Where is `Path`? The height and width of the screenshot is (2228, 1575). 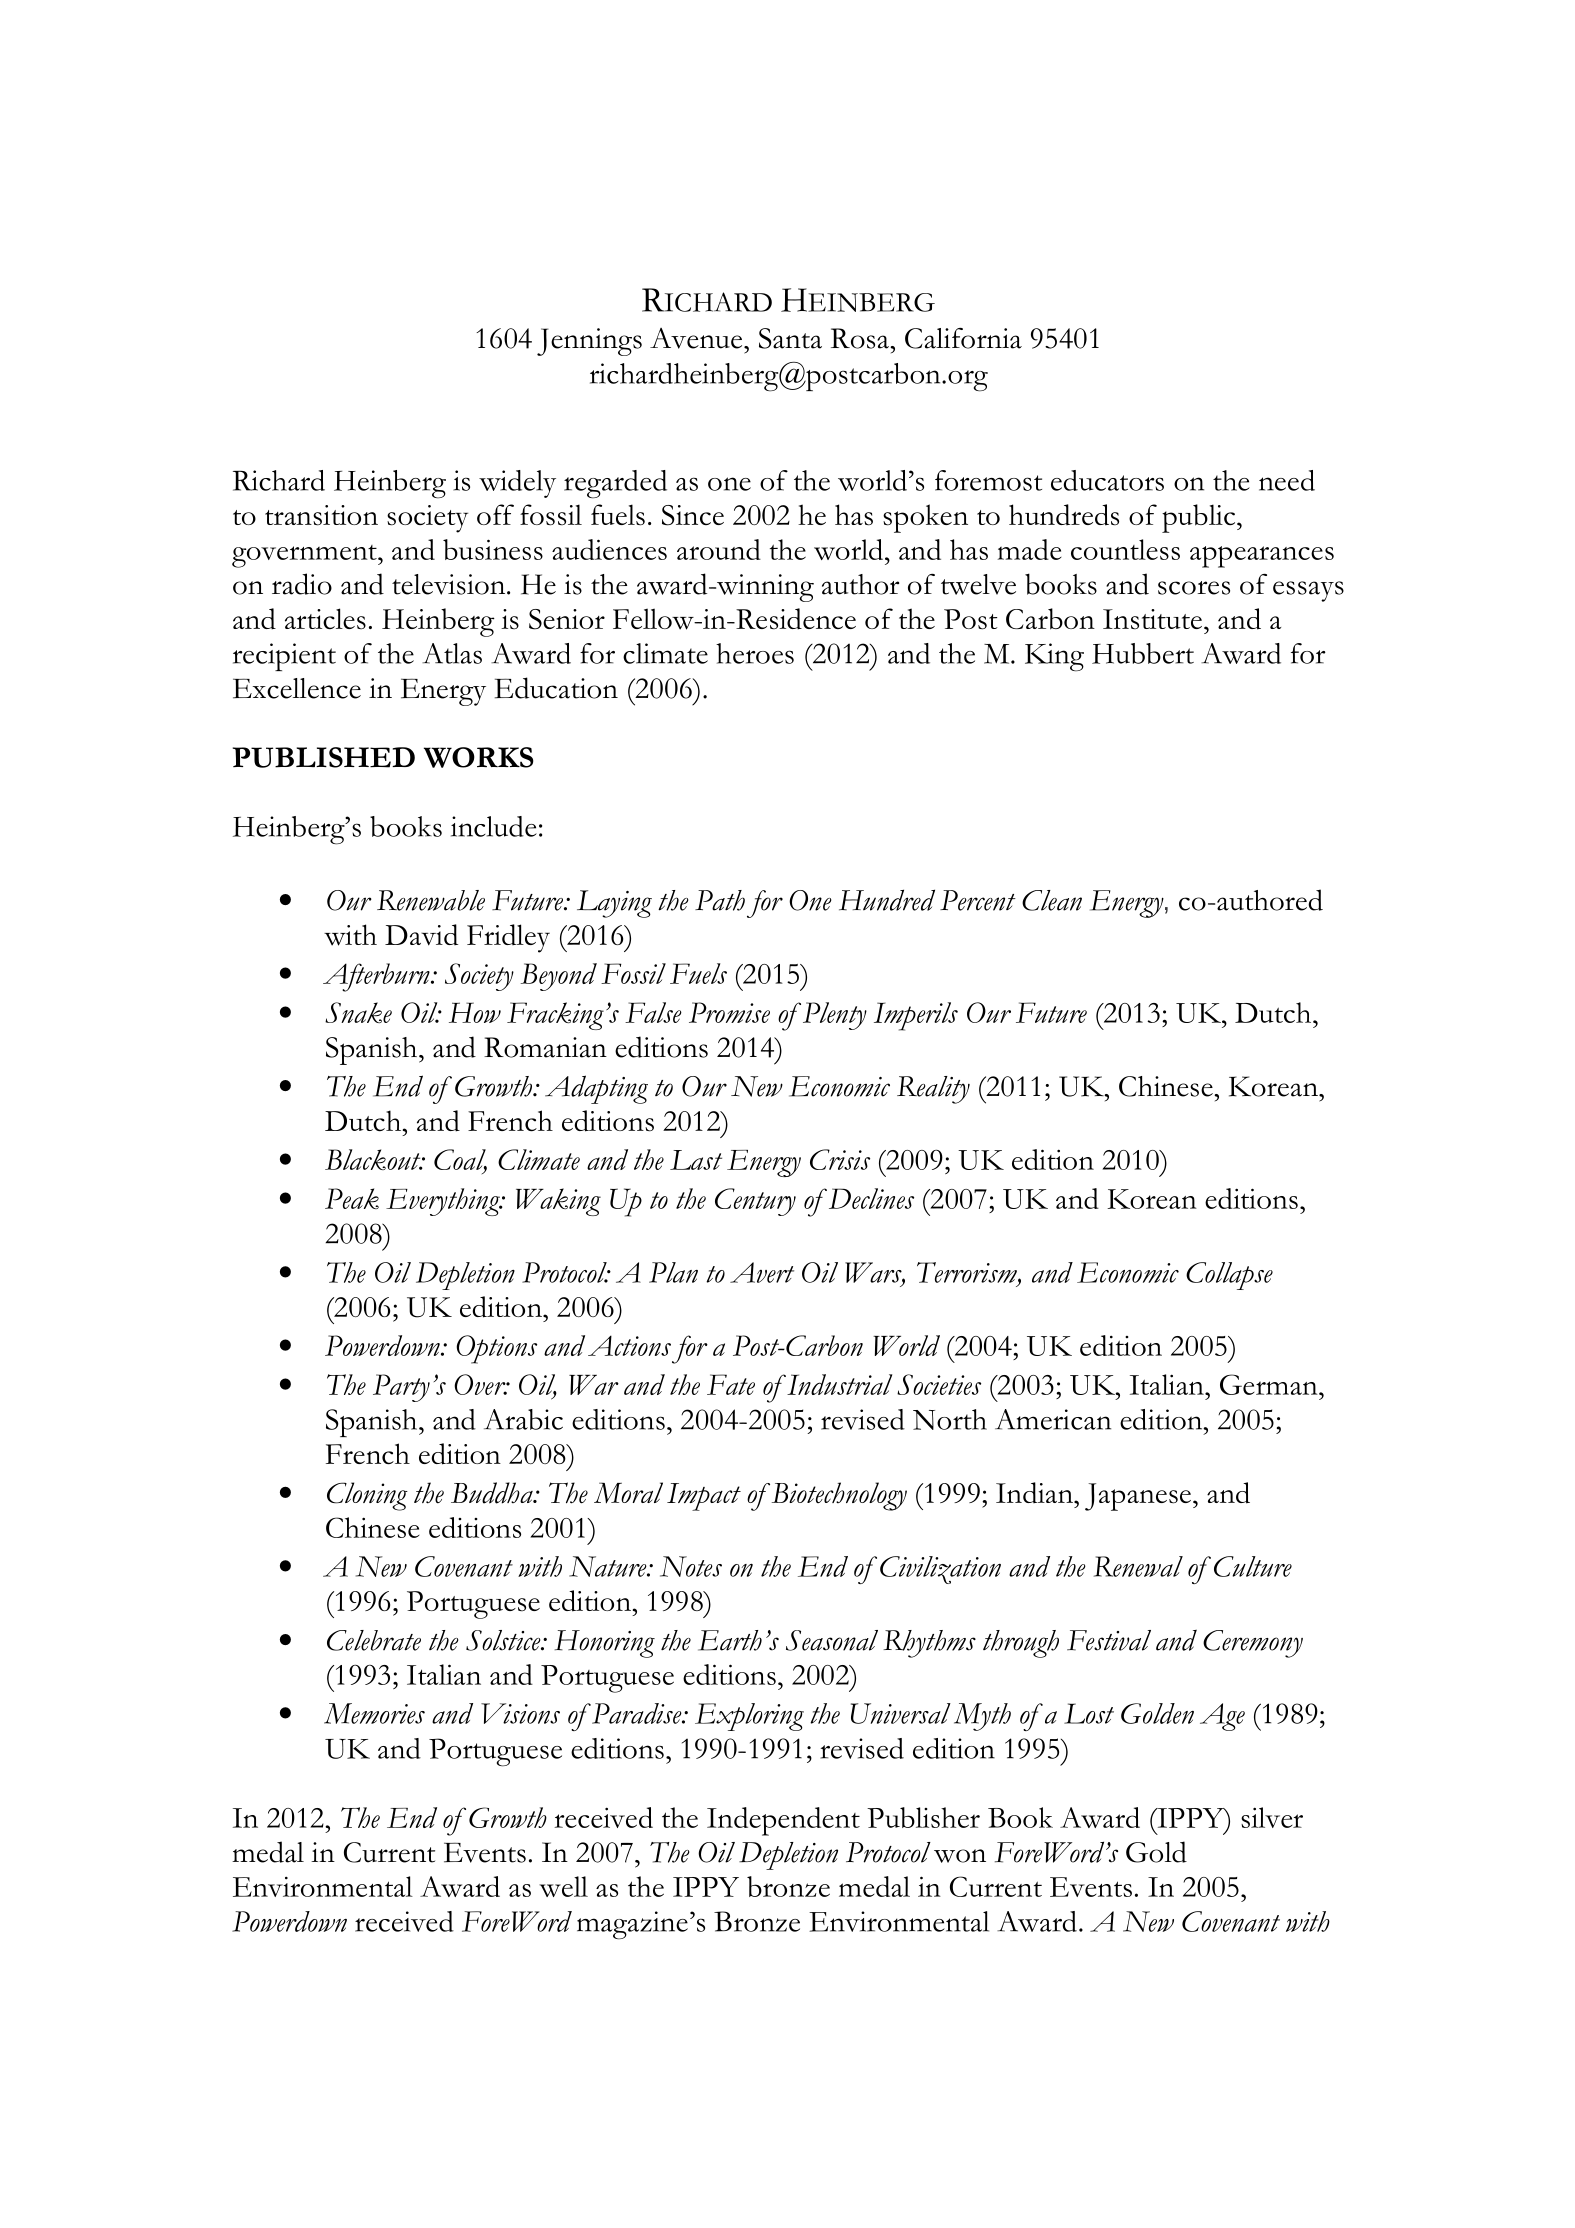 Path is located at coordinates (720, 900).
